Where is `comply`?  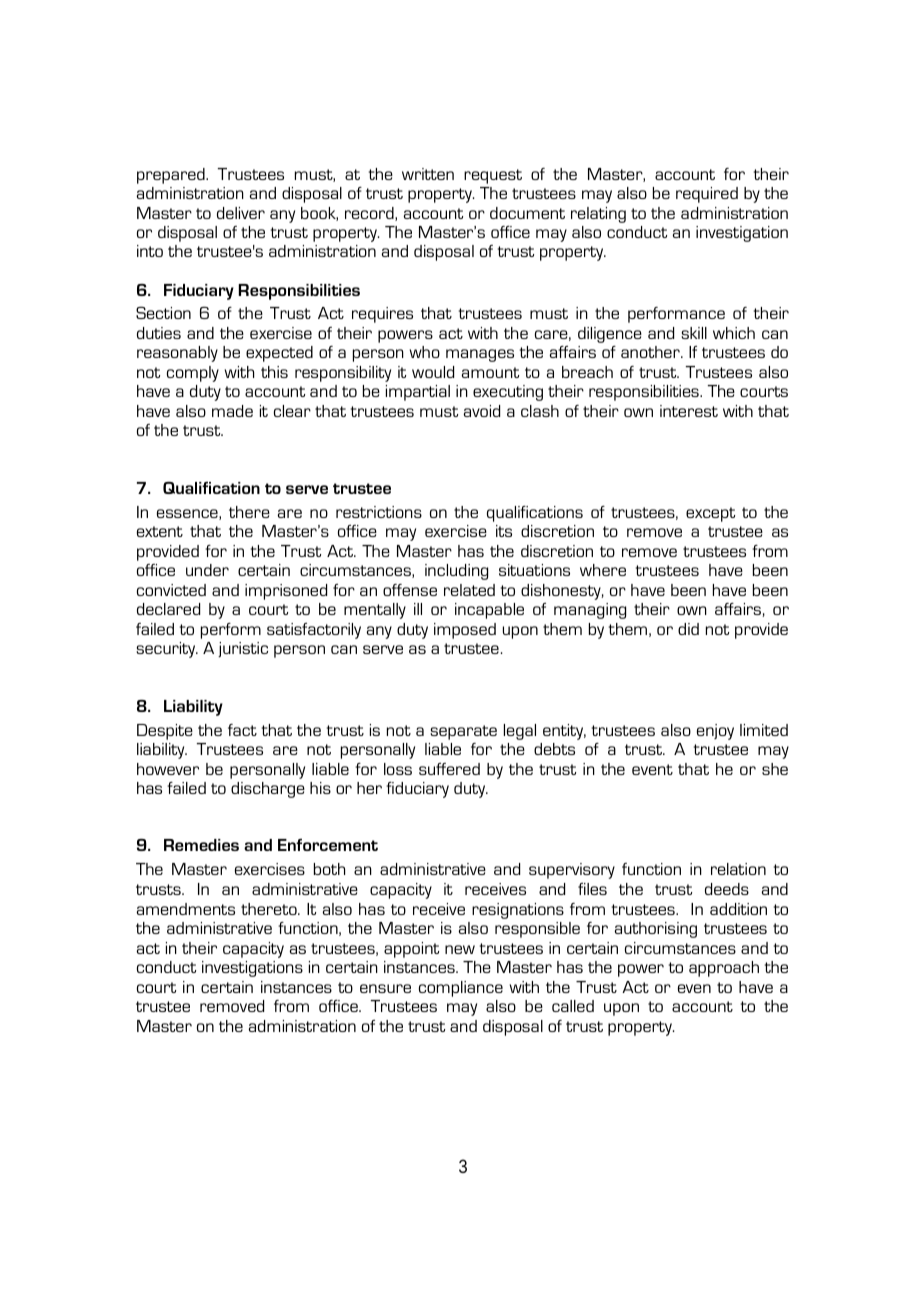 comply is located at coordinates (193, 374).
